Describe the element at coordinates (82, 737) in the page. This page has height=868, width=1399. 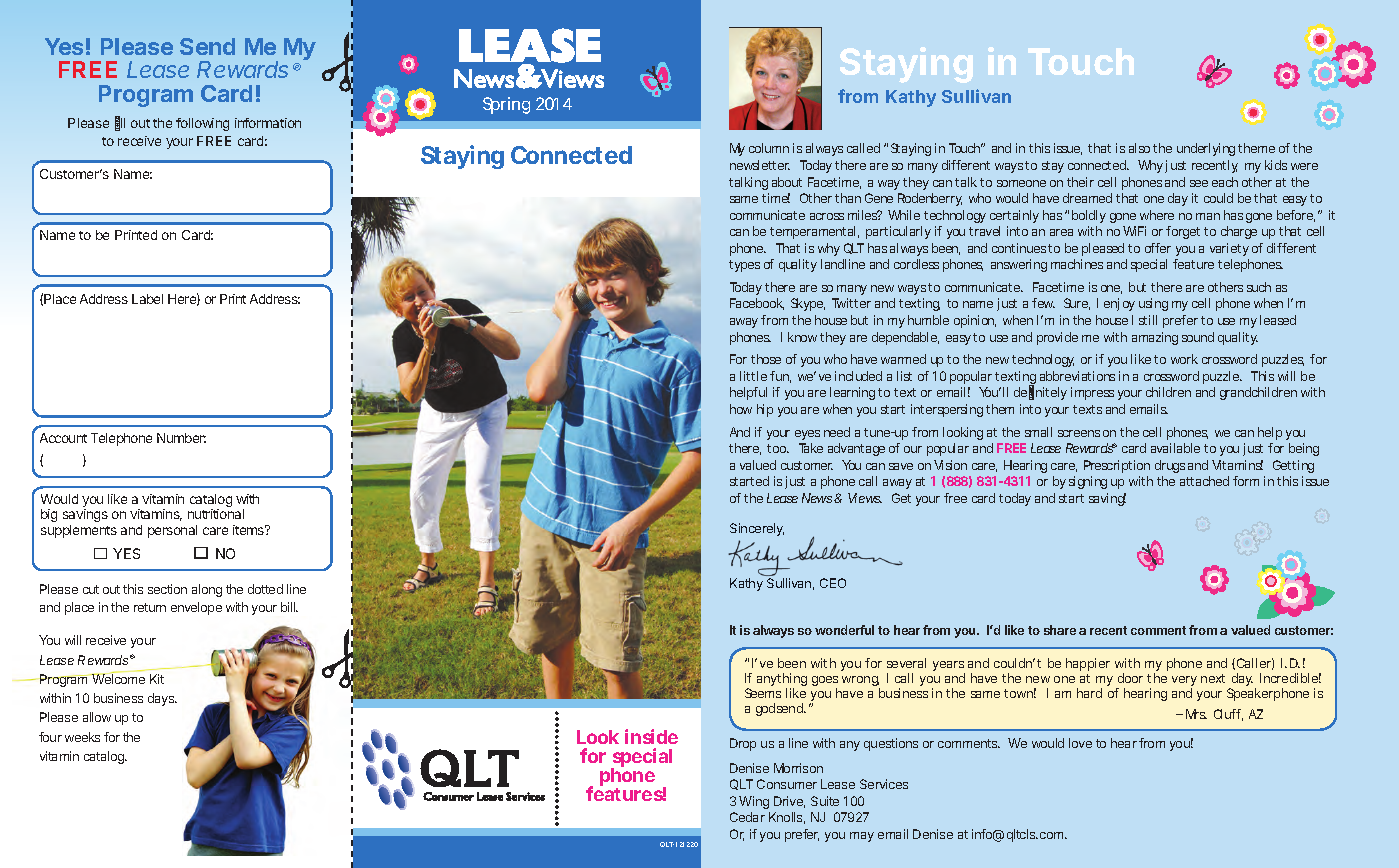
I see `weeks` at that location.
